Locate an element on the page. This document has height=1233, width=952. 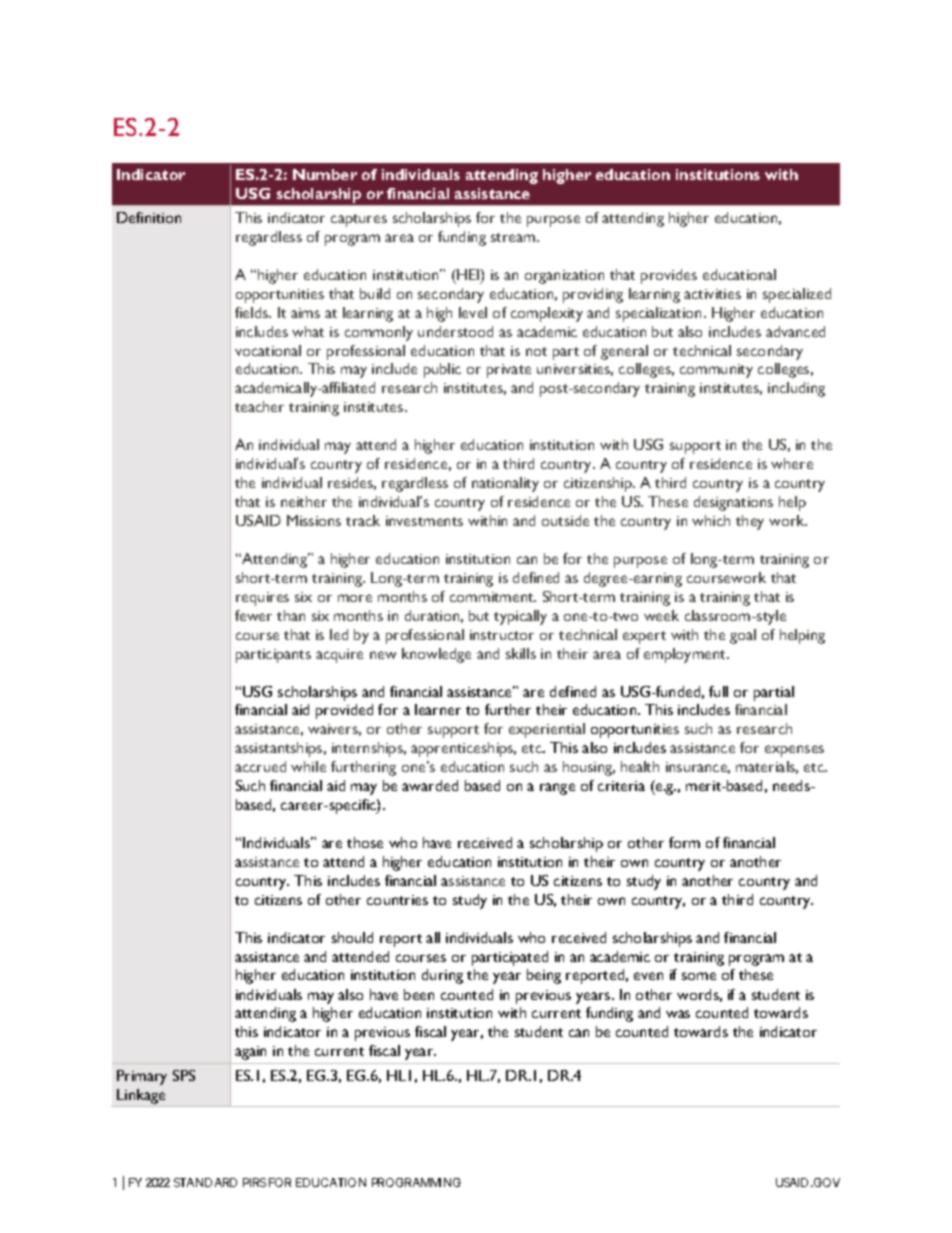
been is located at coordinates (419, 994).
